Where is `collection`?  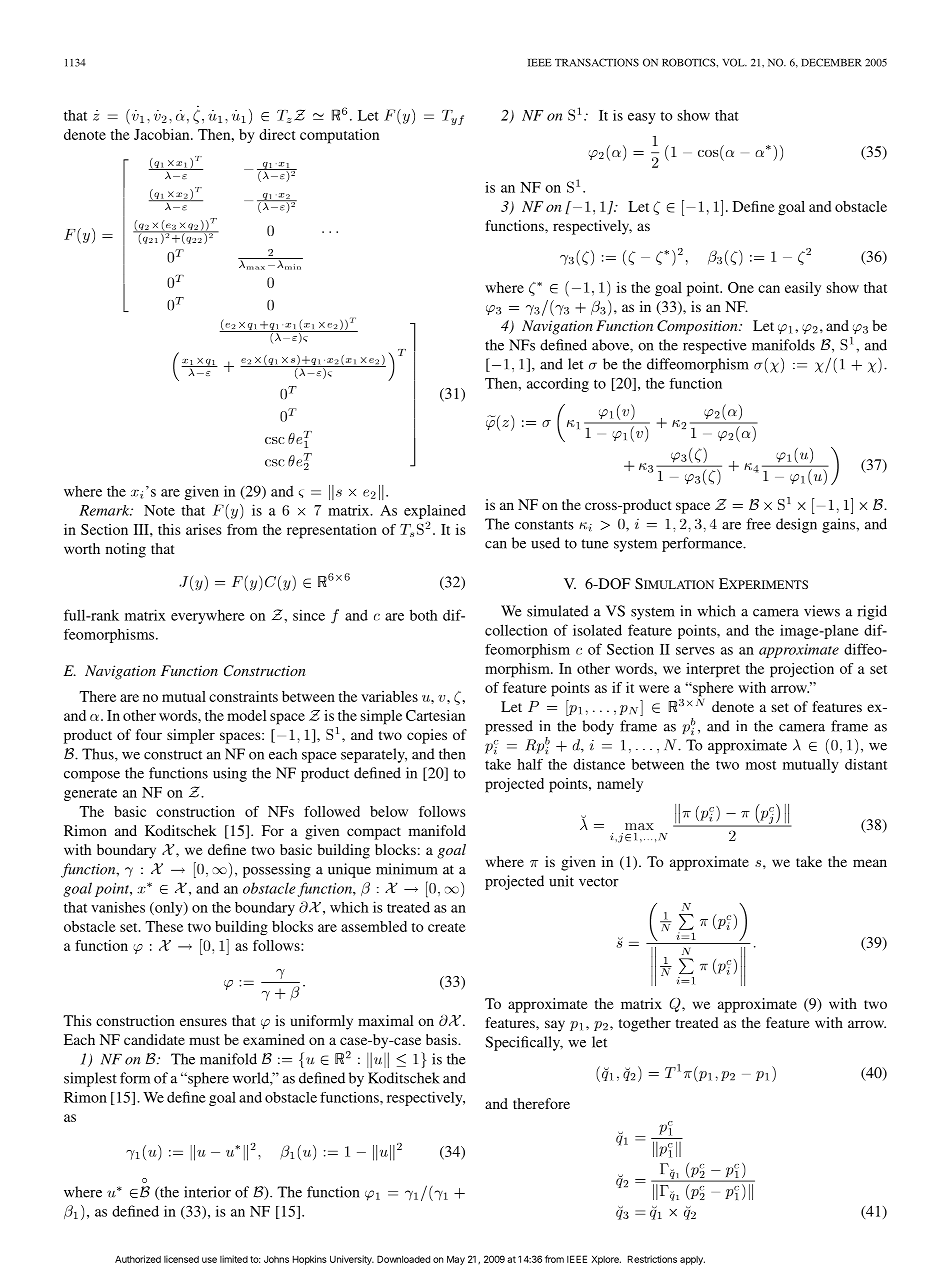 collection is located at coordinates (516, 630).
